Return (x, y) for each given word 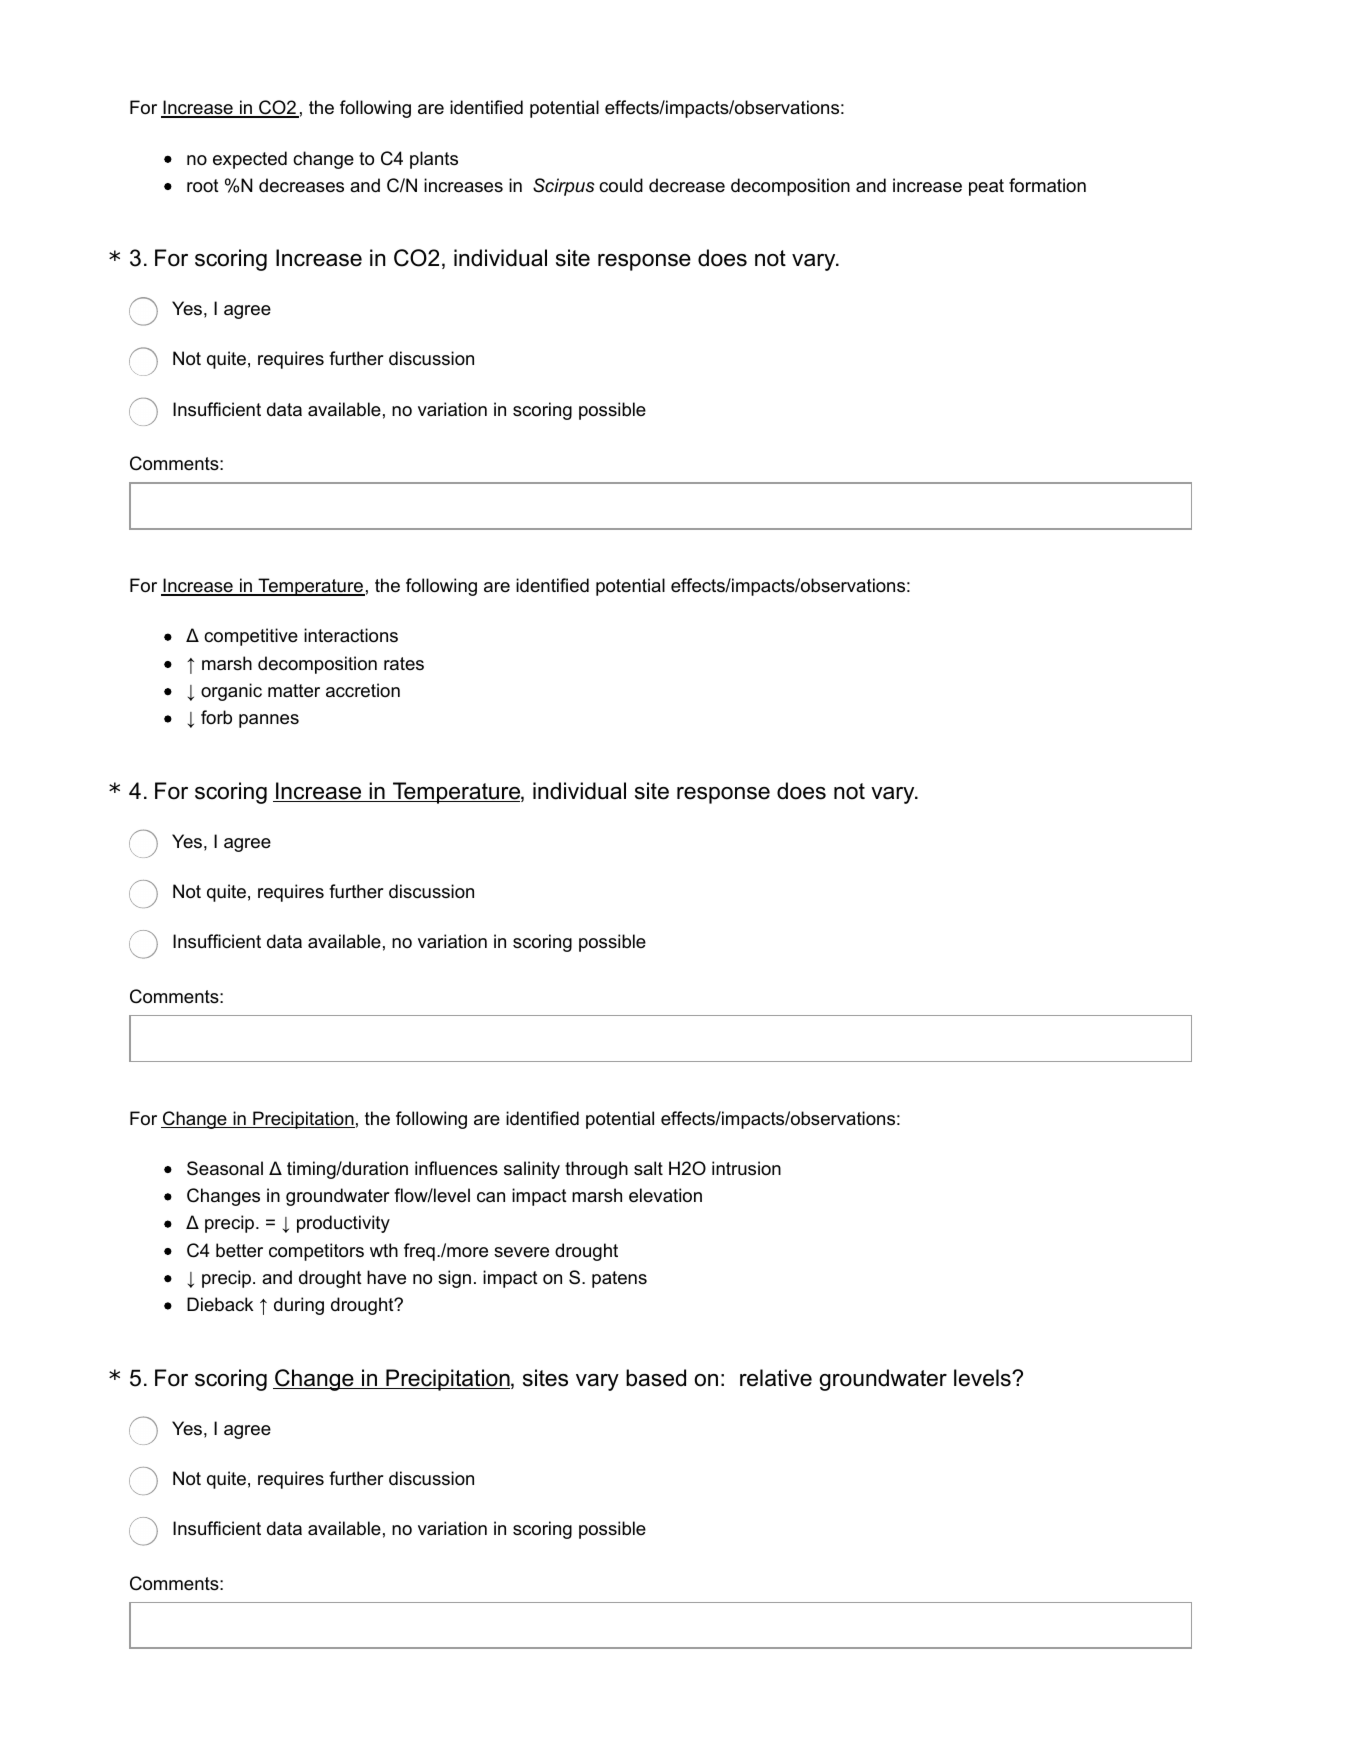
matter (294, 691)
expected (250, 160)
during (299, 1306)
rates (404, 663)
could (621, 185)
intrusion (746, 1168)
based (656, 1378)
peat (986, 187)
